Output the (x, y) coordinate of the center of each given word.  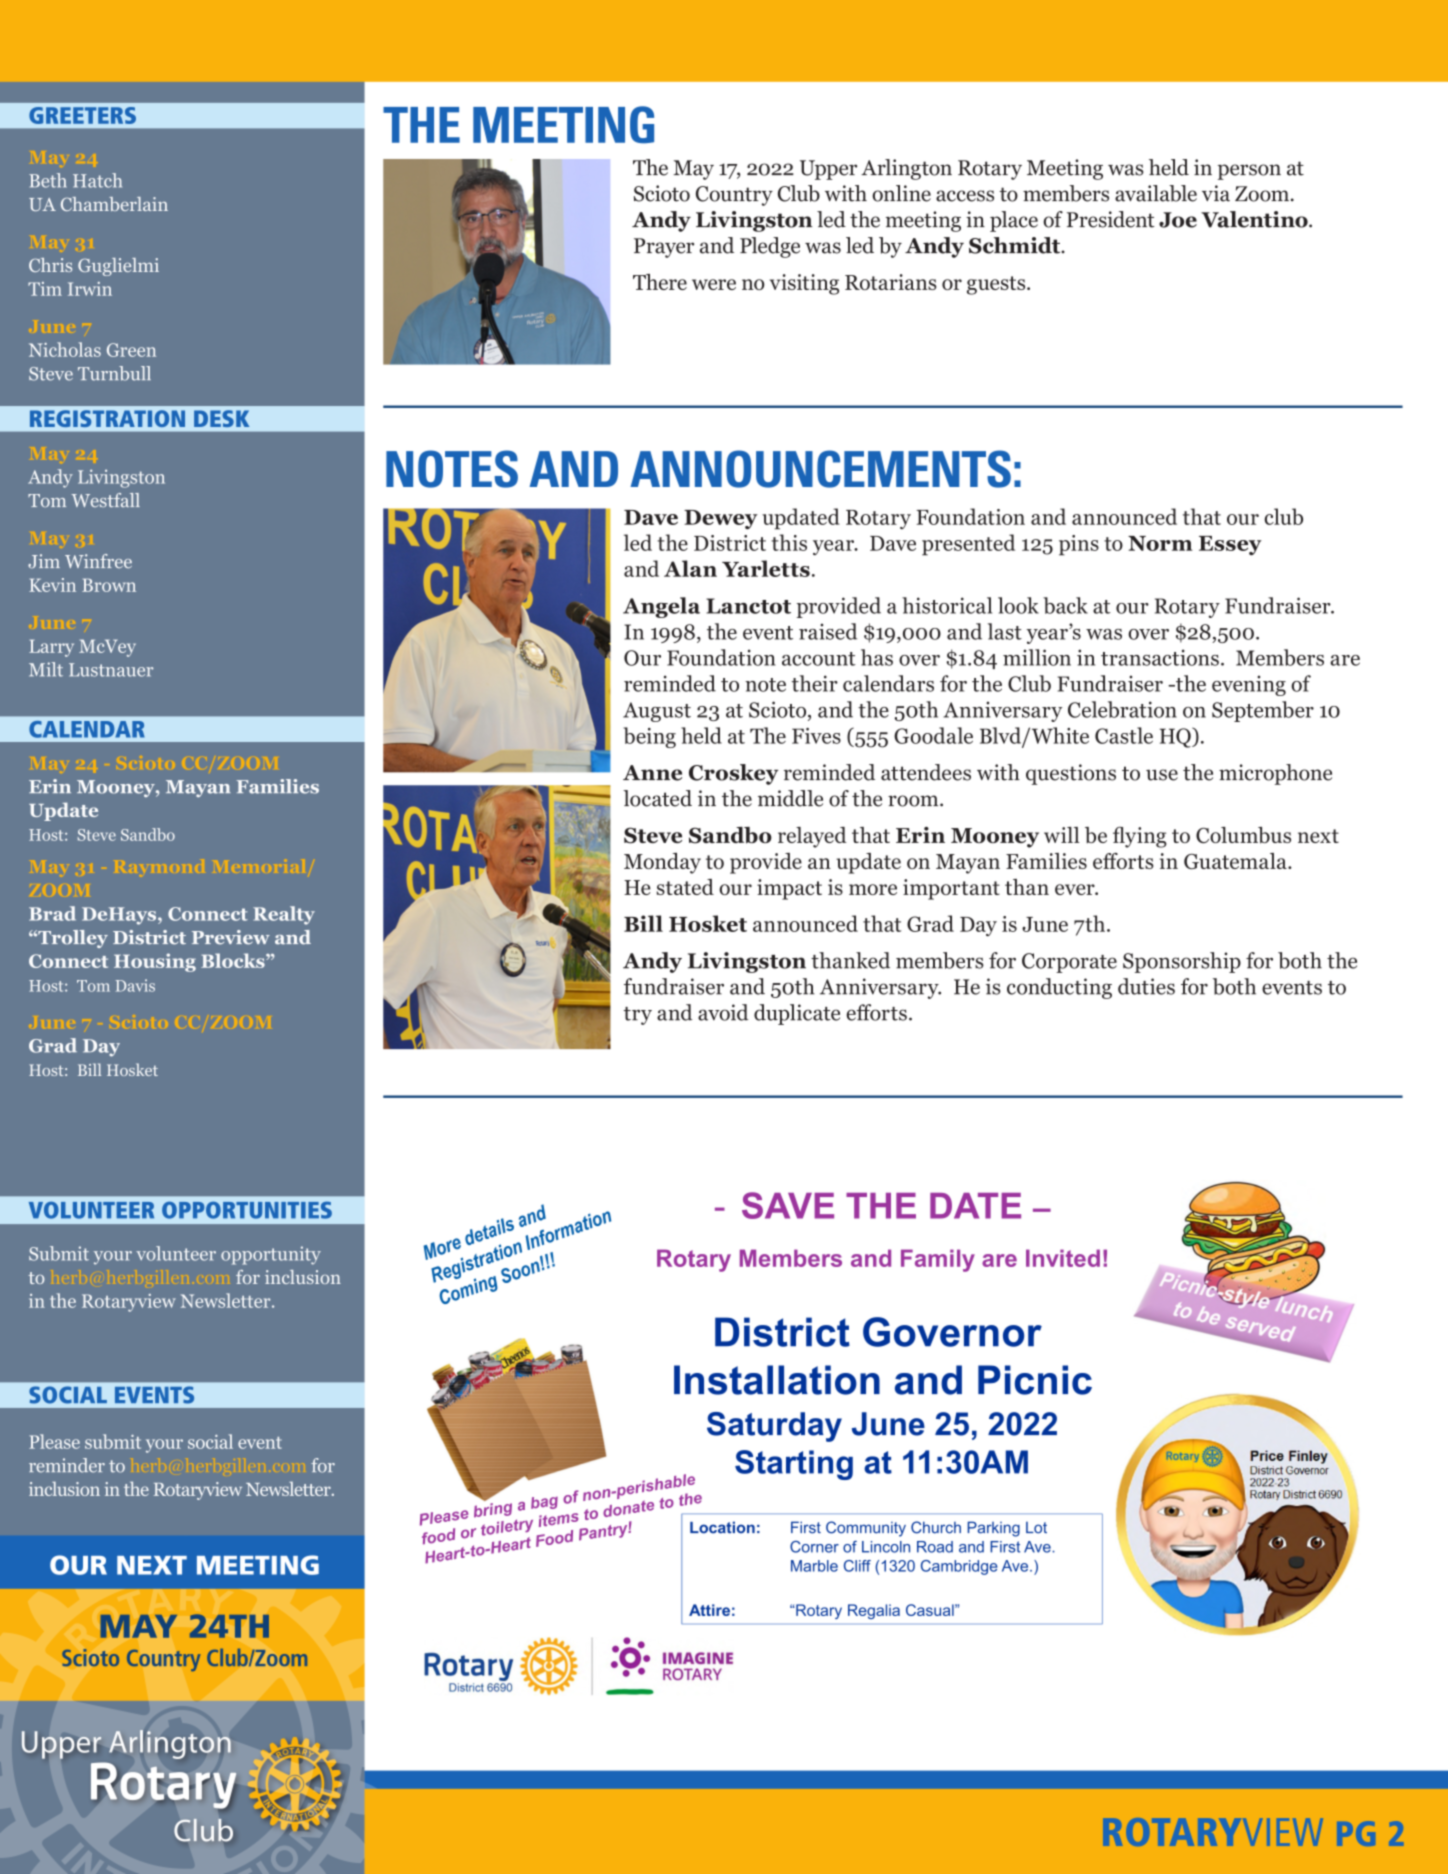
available (1156, 193)
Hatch (97, 180)
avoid (723, 1012)
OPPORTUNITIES (247, 1210)
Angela (661, 607)
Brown (109, 585)
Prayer (664, 248)
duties (1146, 986)
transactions (1160, 657)
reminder (67, 1465)
